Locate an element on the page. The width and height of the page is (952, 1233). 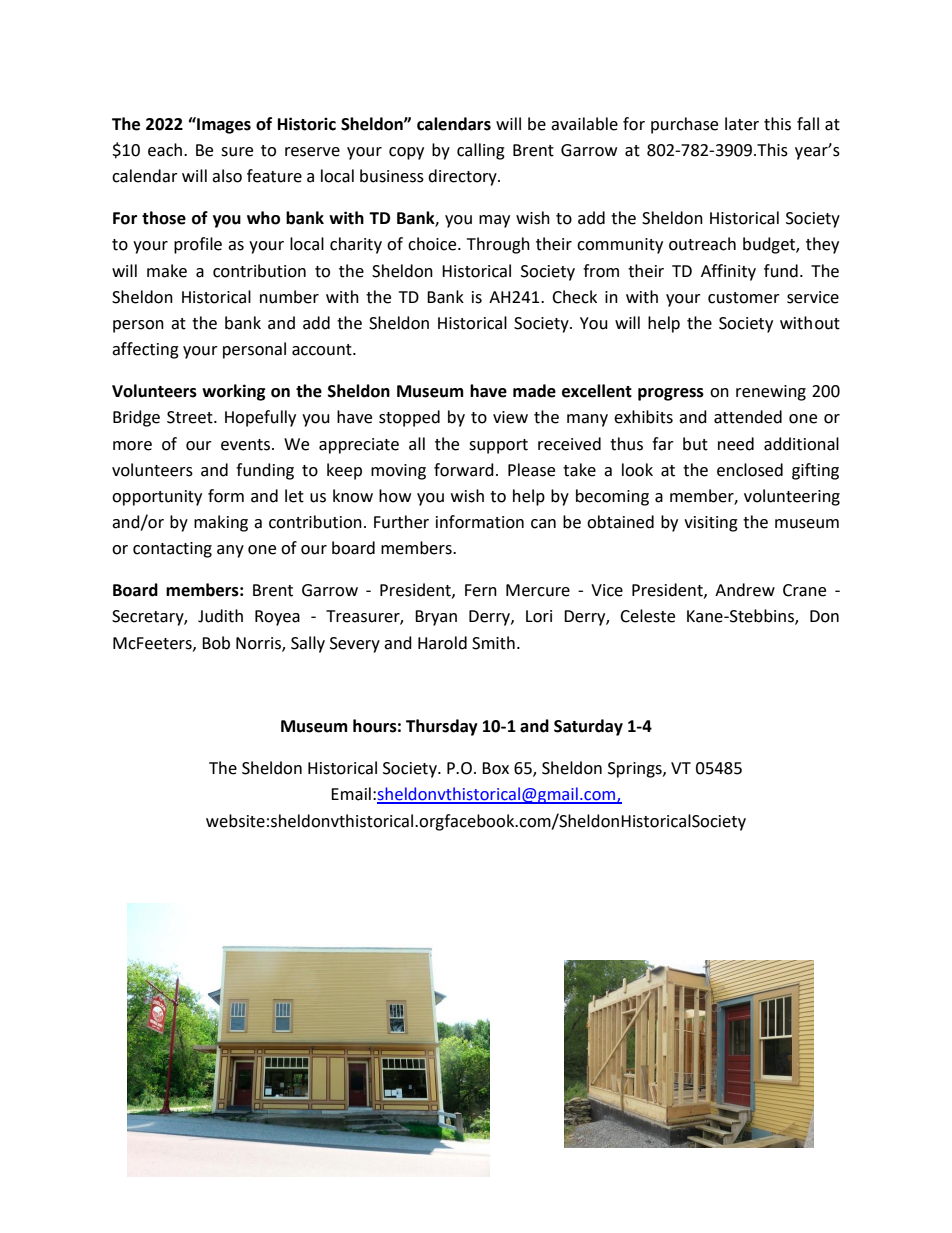
support is located at coordinates (498, 446).
